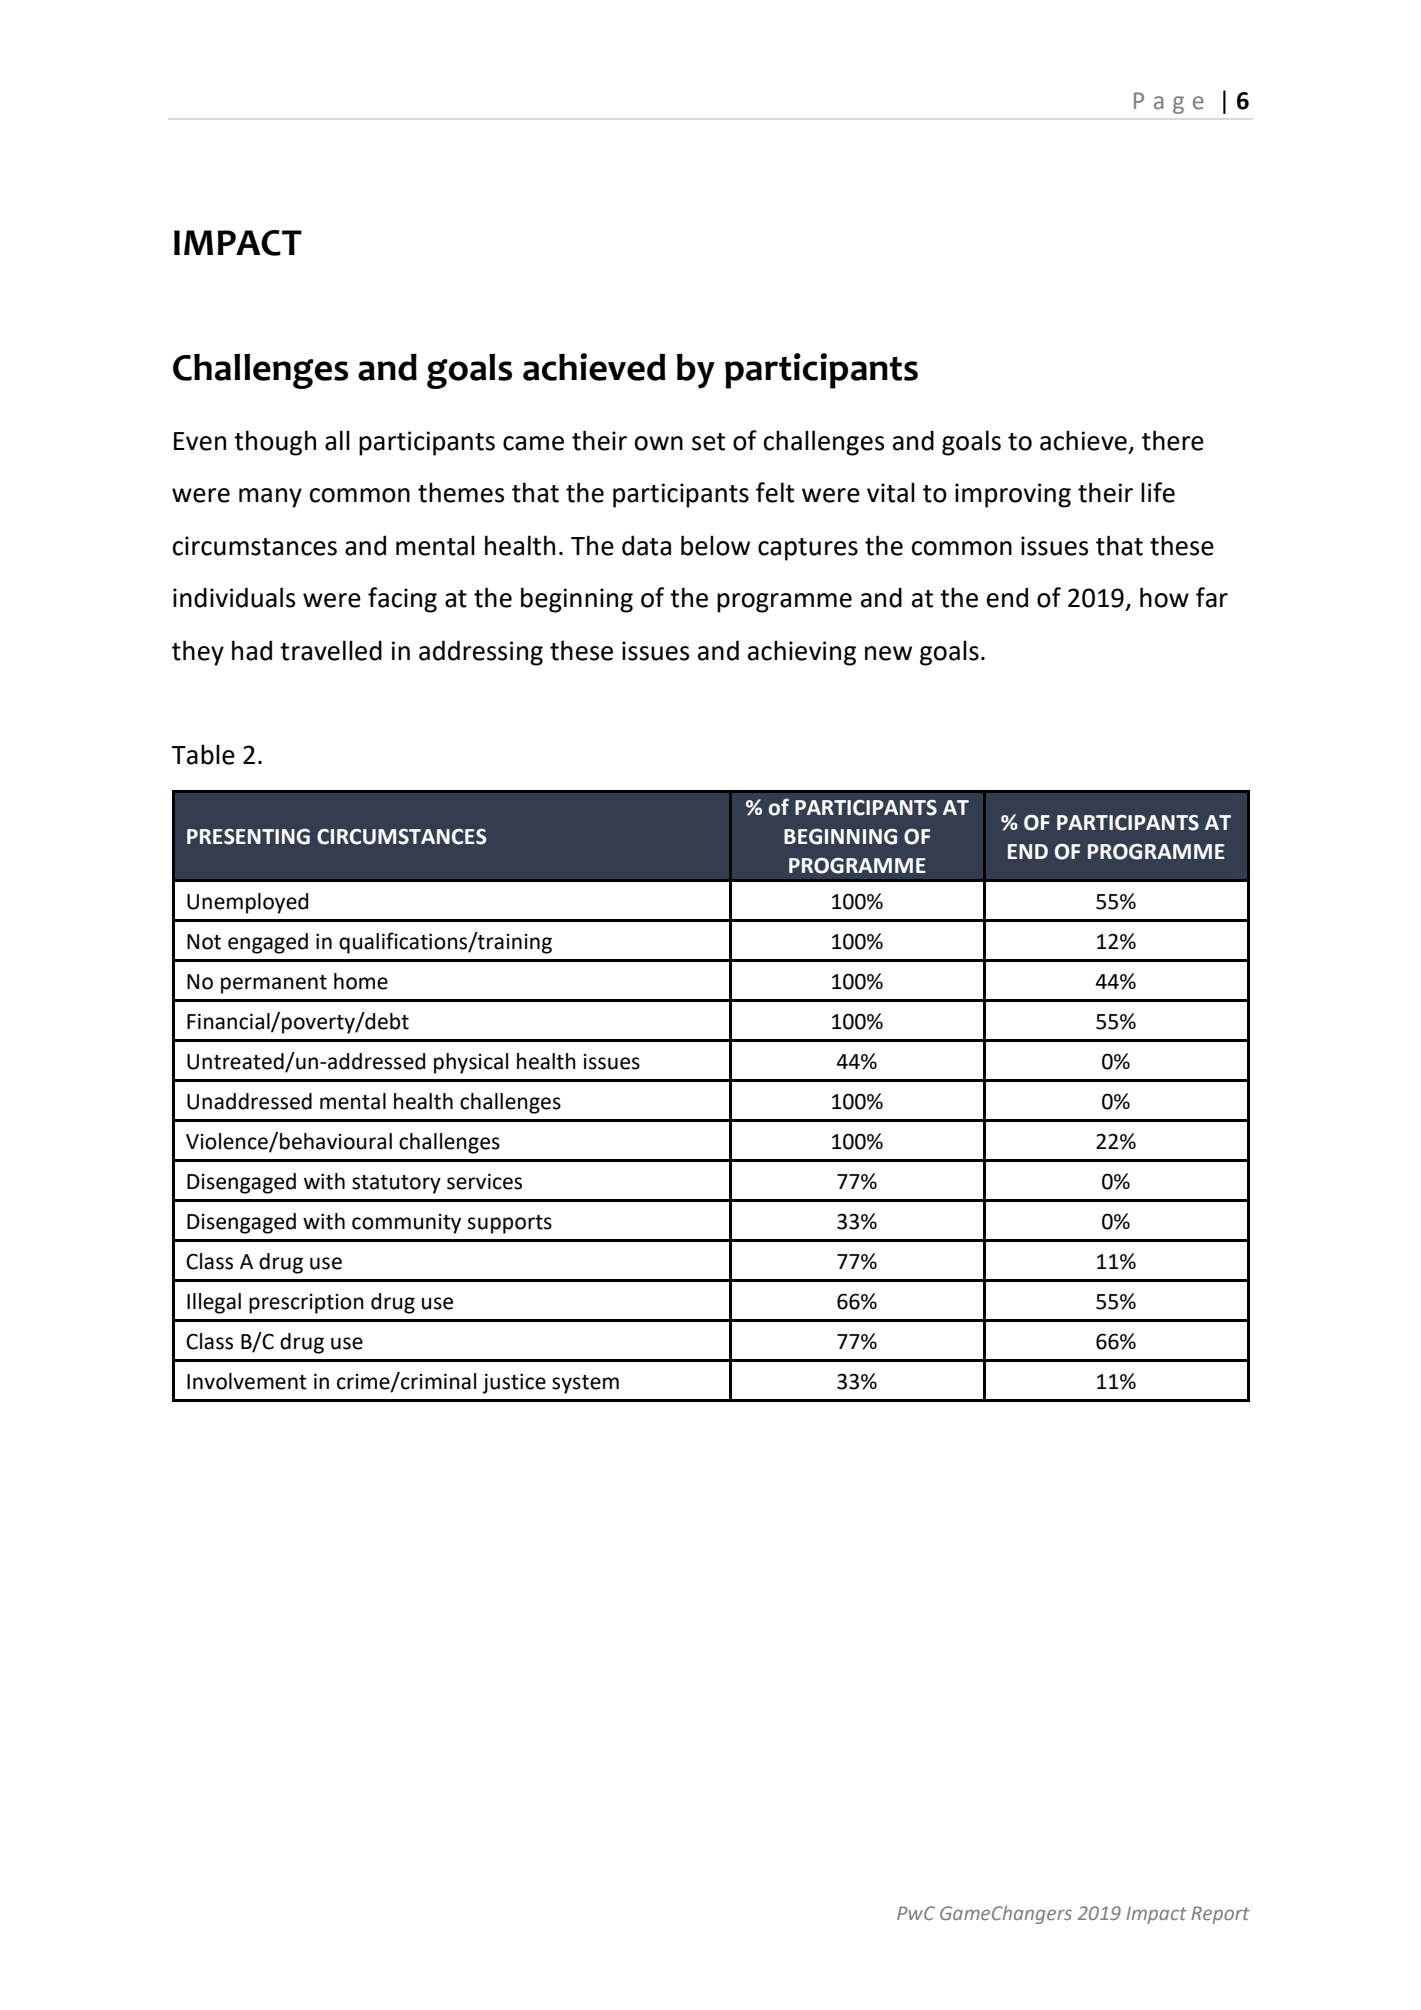 The height and width of the document is (2010, 1421). Describe the element at coordinates (270, 498) in the document. I see `many` at that location.
